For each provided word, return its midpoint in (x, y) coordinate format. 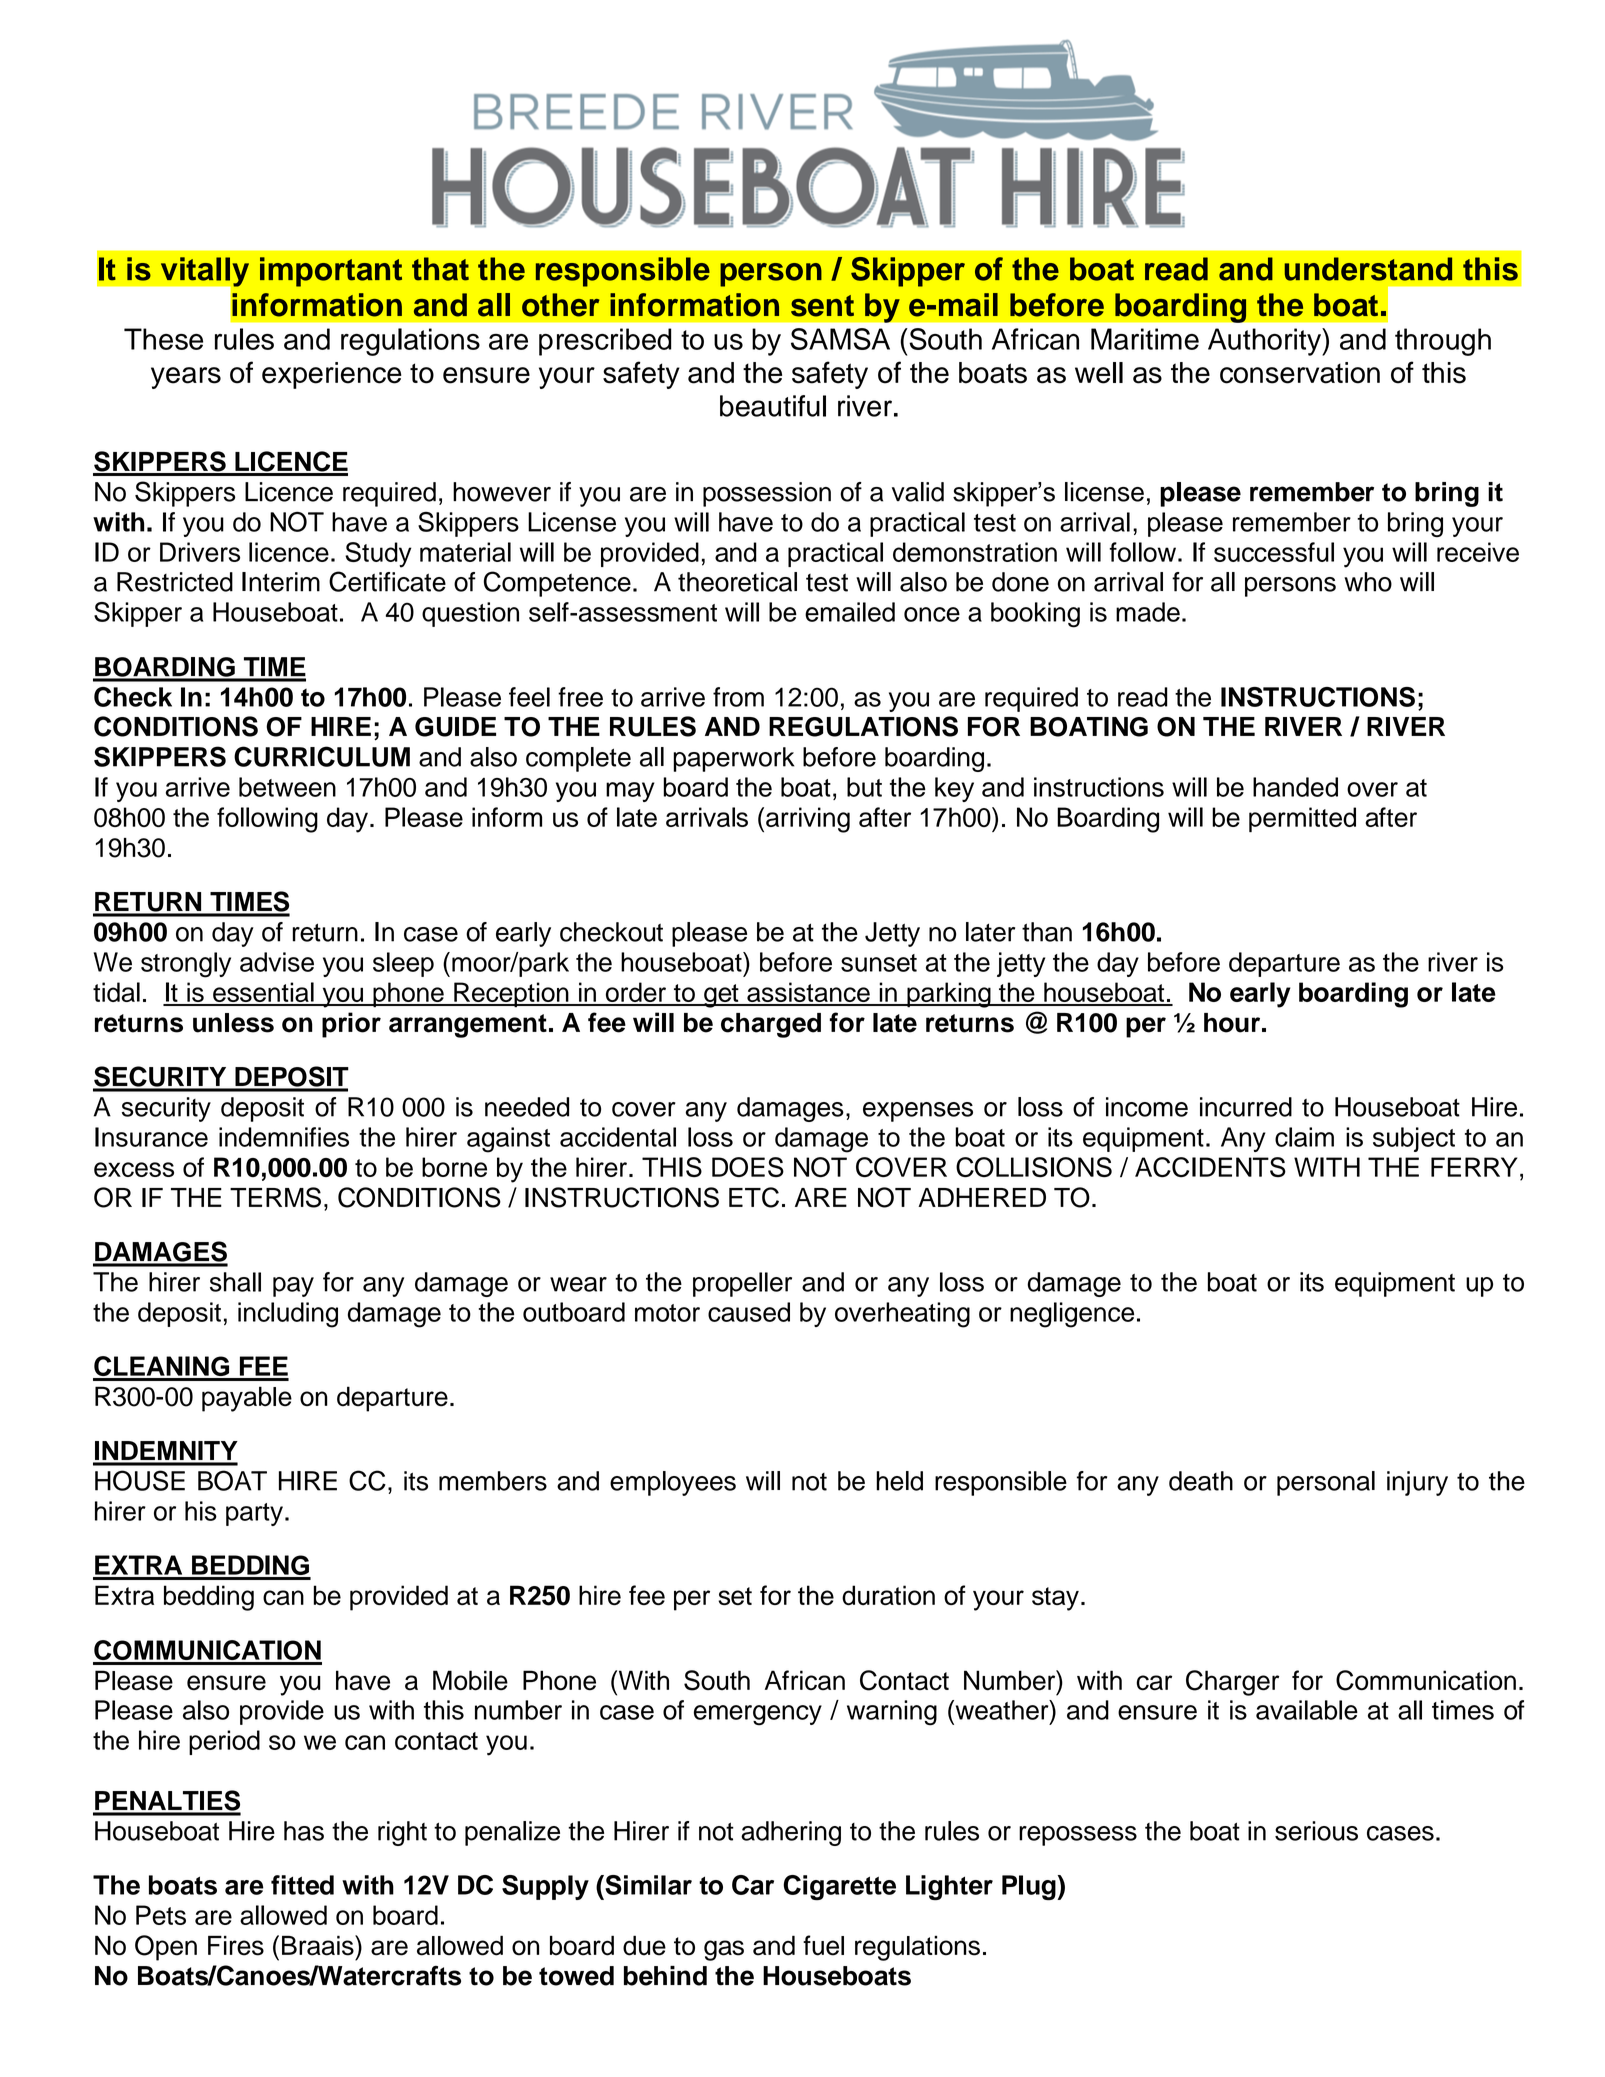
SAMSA (840, 339)
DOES (748, 1167)
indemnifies (284, 1137)
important (331, 272)
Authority (1265, 342)
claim (1304, 1137)
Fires (236, 1946)
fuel (823, 1945)
